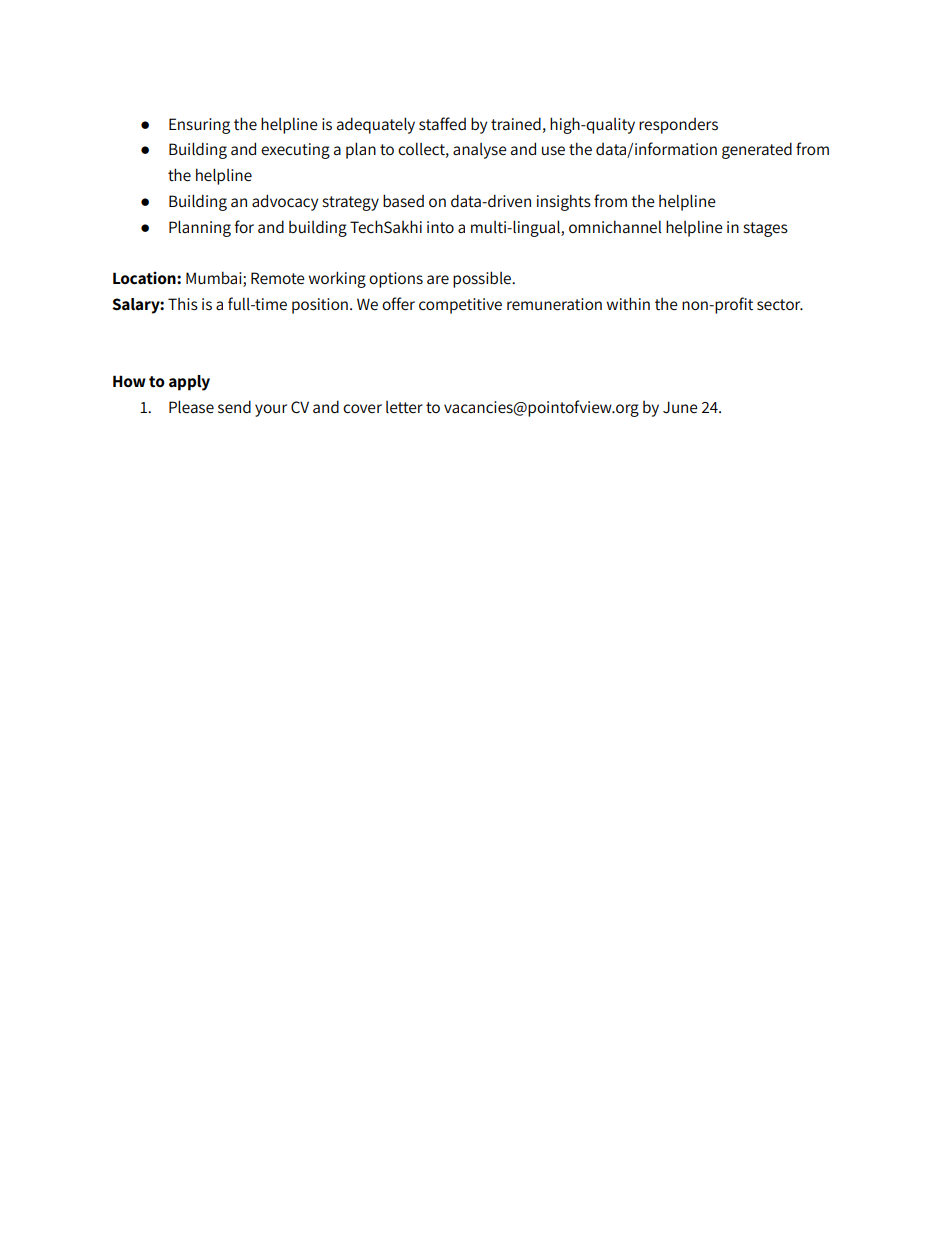 This page has width=952, height=1233. What do you see at coordinates (780, 305) in the page?
I see `sector` at bounding box center [780, 305].
